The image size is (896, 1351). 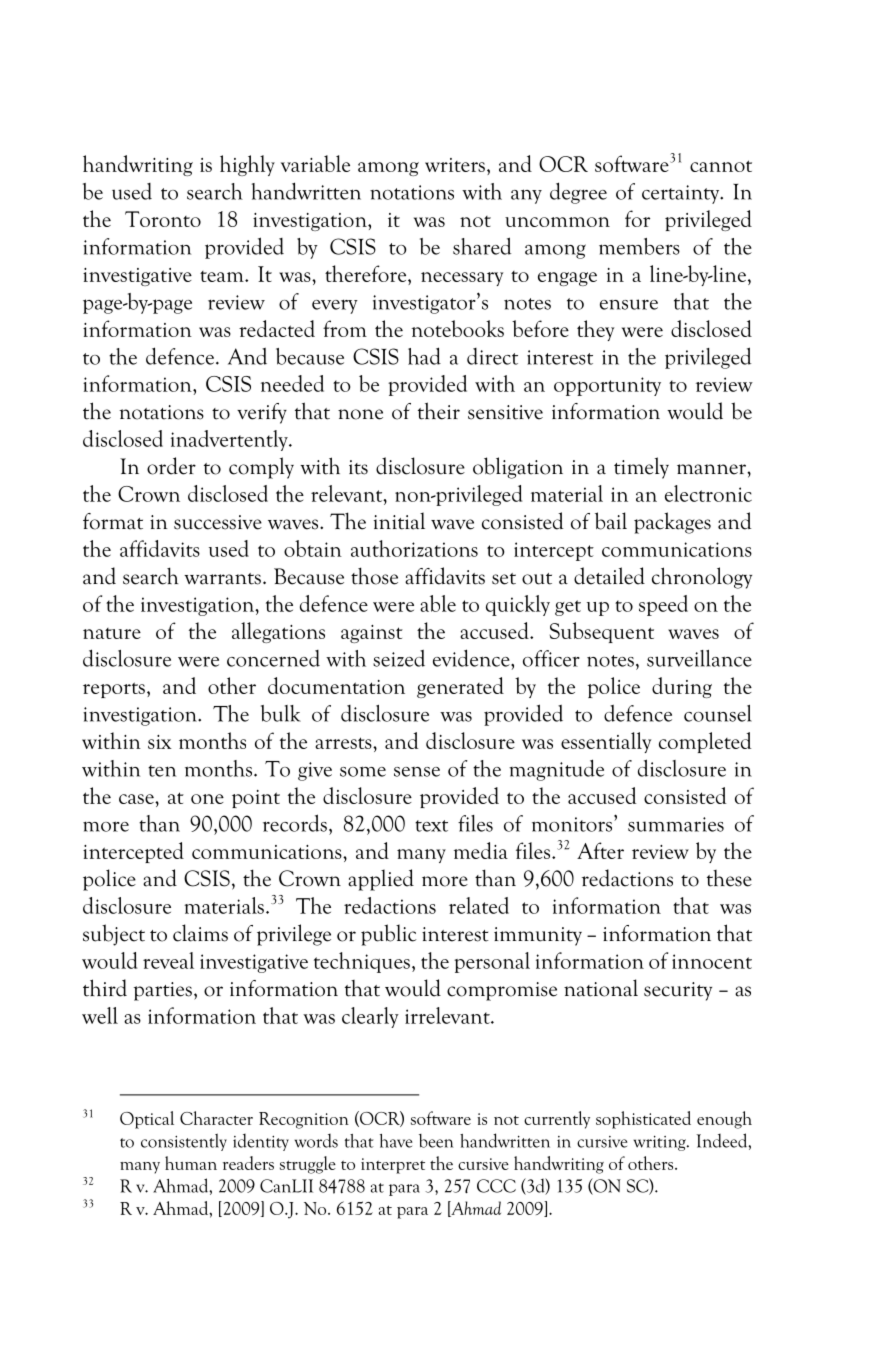 What do you see at coordinates (678, 991) in the document?
I see `security` at bounding box center [678, 991].
